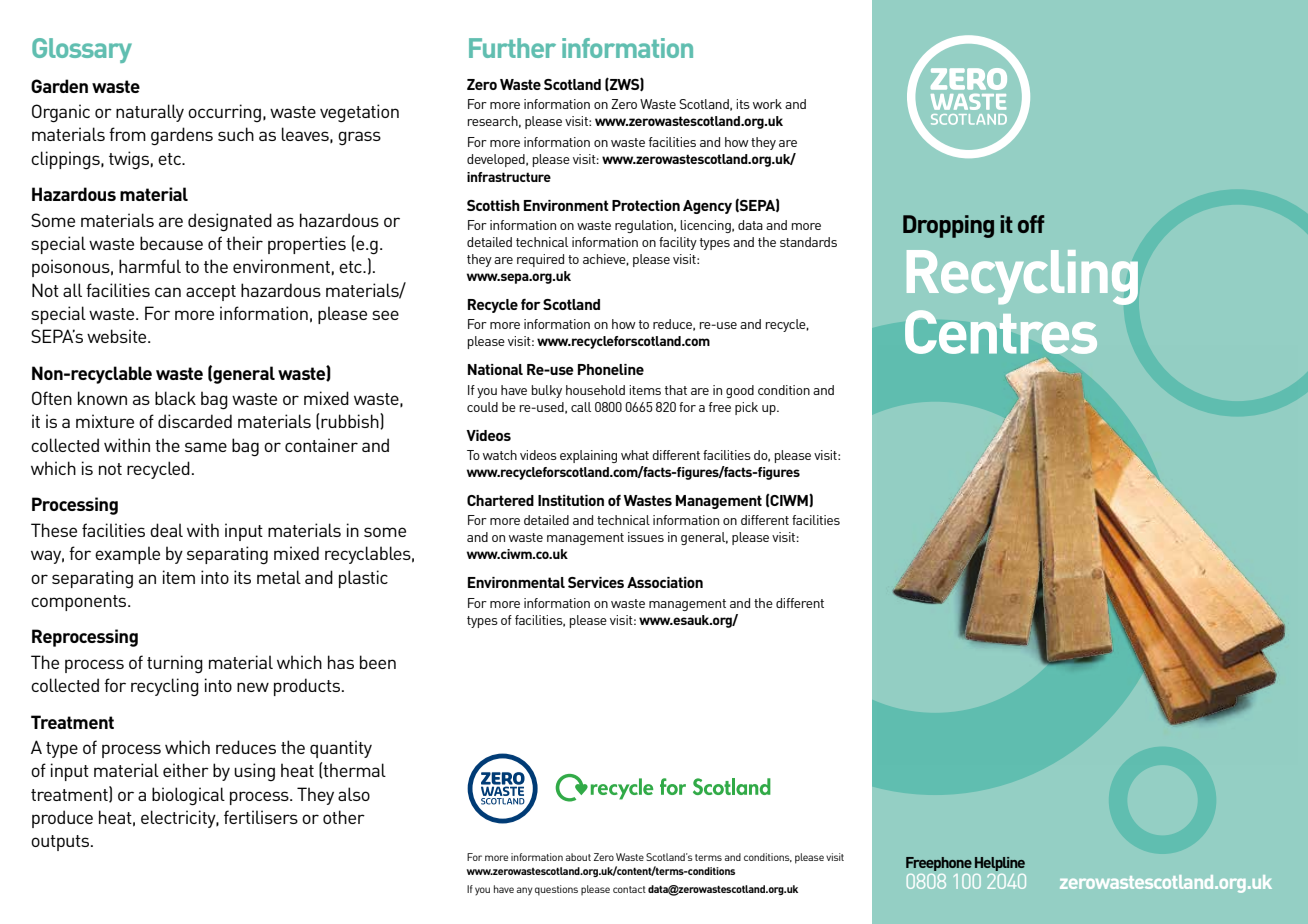 This screenshot has width=1308, height=924. Describe the element at coordinates (150, 113) in the screenshot. I see `naturally` at that location.
